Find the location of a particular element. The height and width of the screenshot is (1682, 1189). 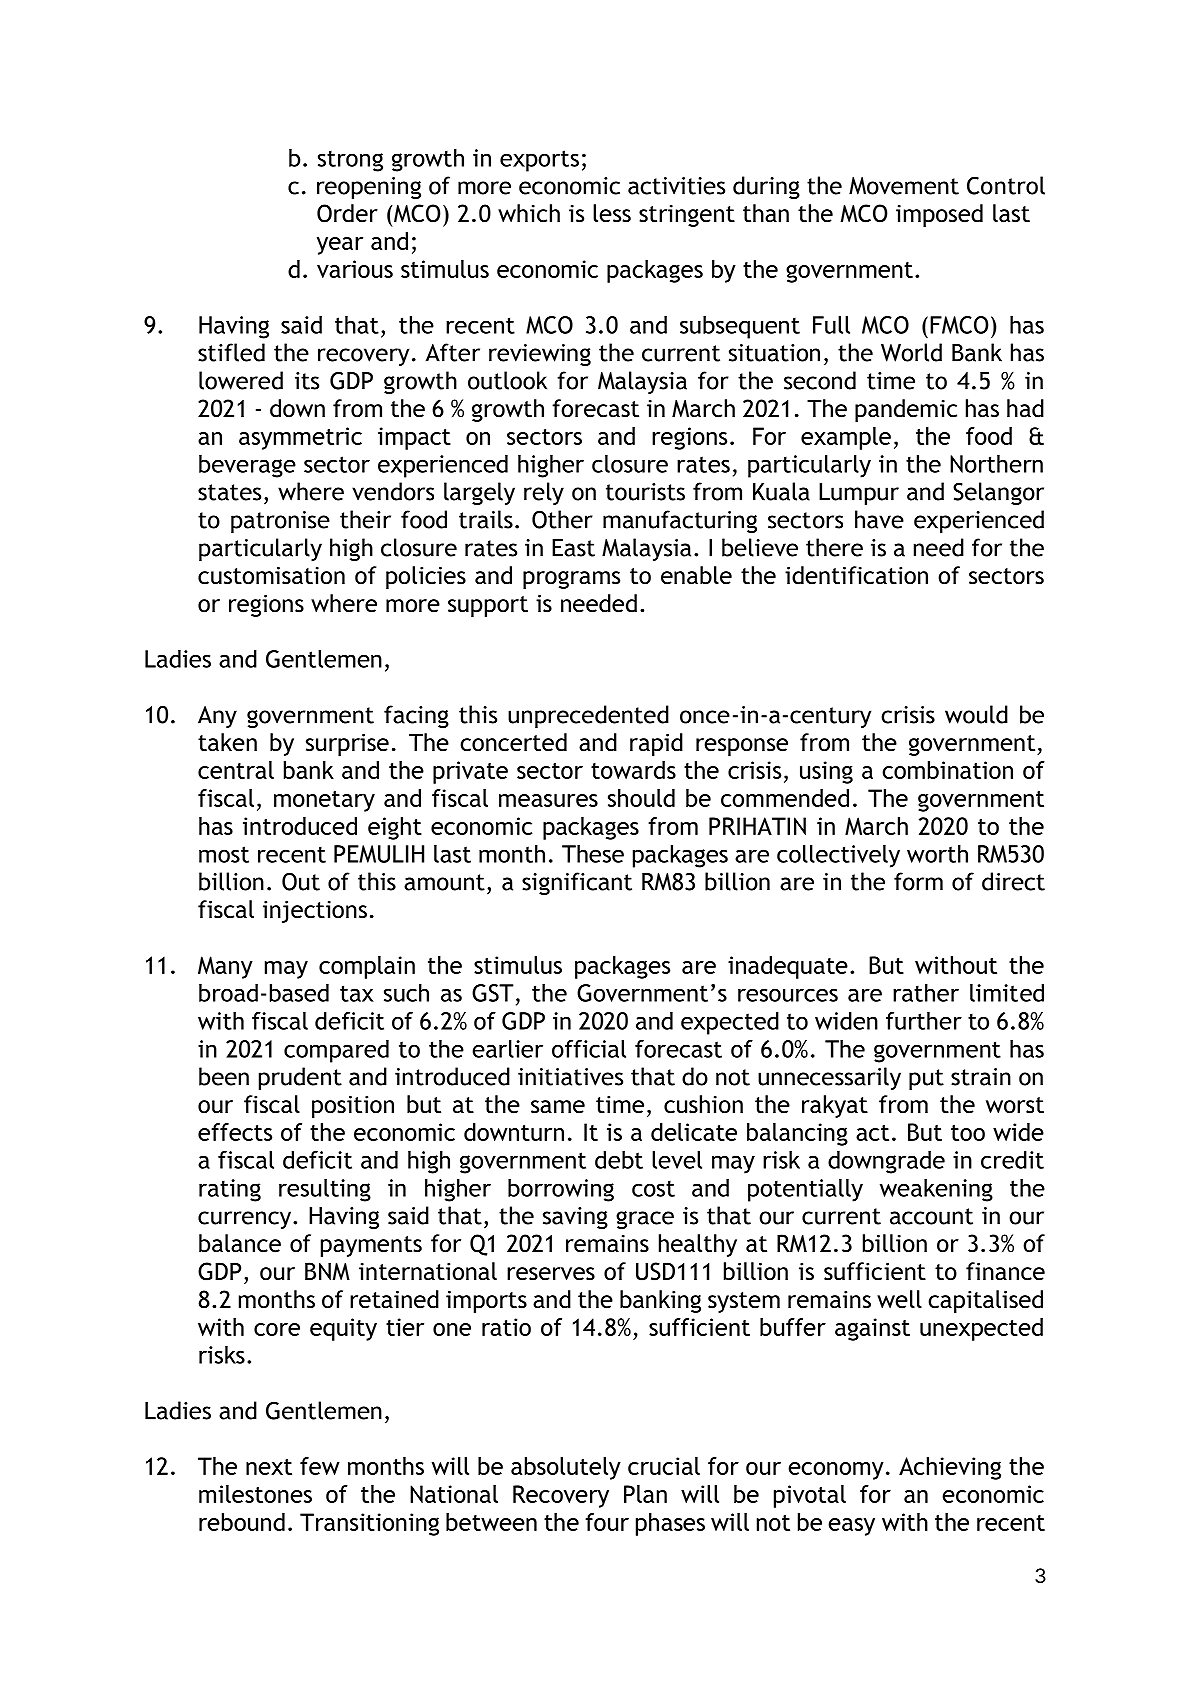

These is located at coordinates (593, 854).
